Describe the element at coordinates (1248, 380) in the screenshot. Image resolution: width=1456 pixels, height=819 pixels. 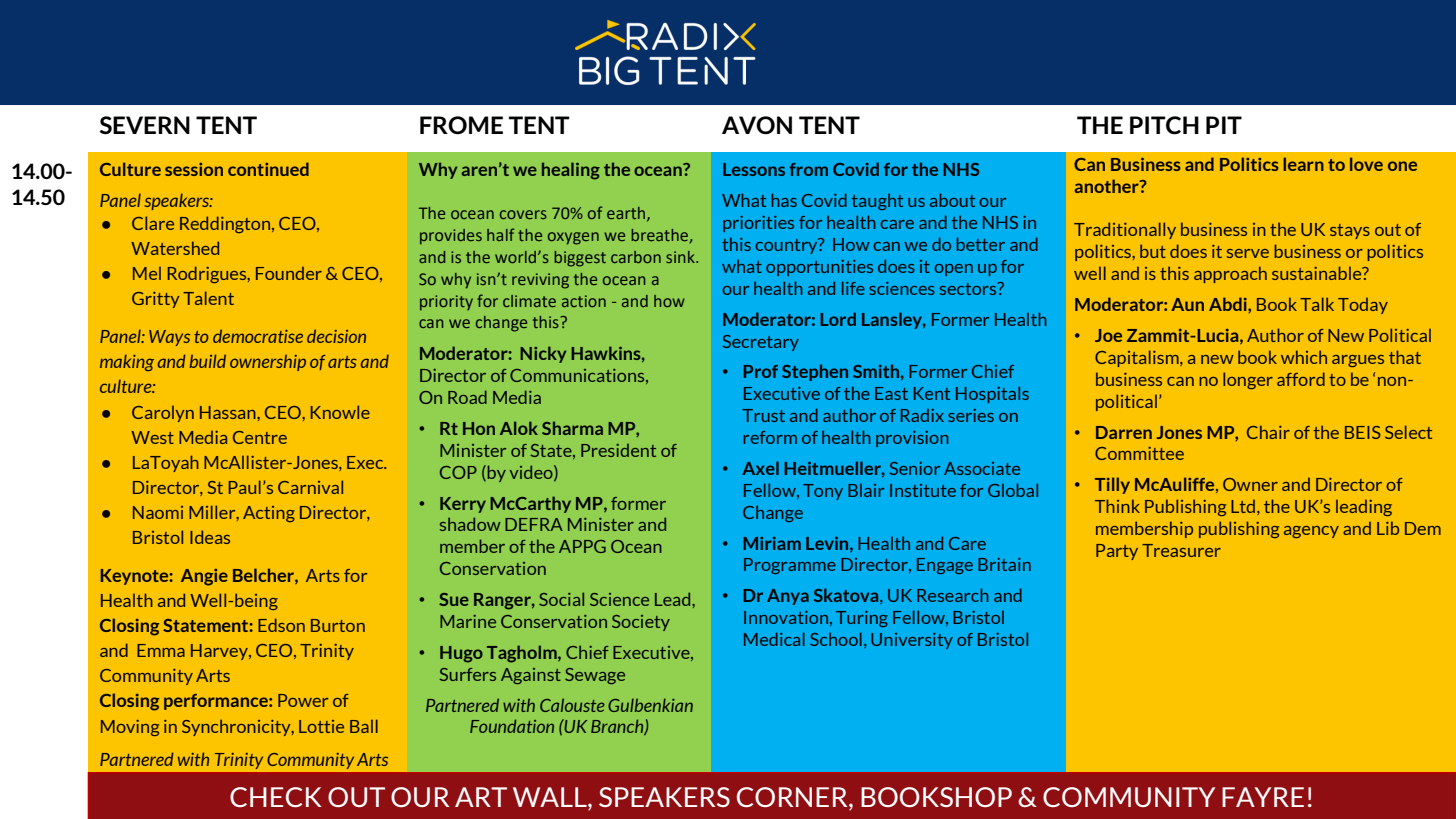
I see `longer` at that location.
